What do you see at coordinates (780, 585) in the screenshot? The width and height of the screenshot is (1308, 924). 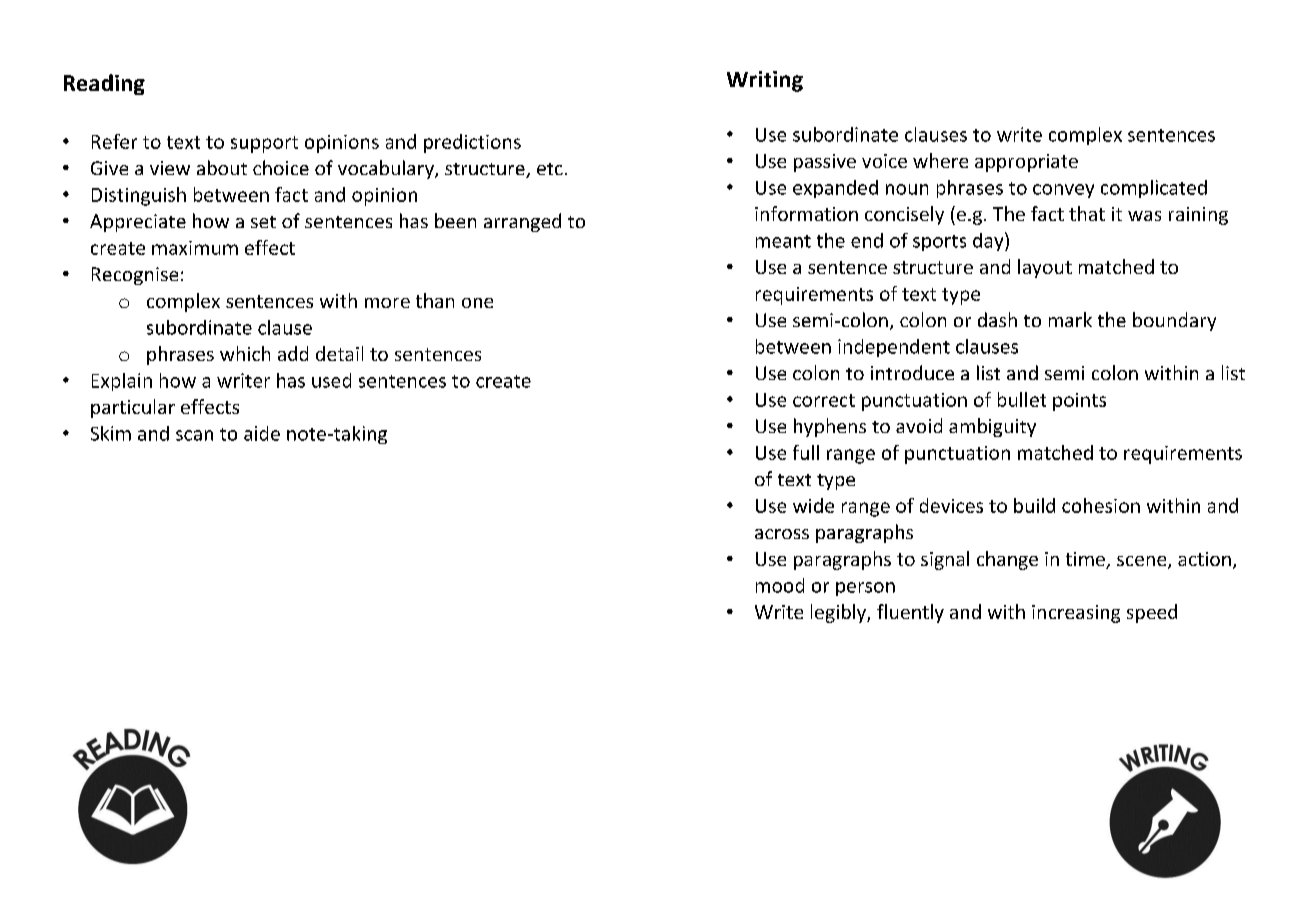 I see `mood` at bounding box center [780, 585].
